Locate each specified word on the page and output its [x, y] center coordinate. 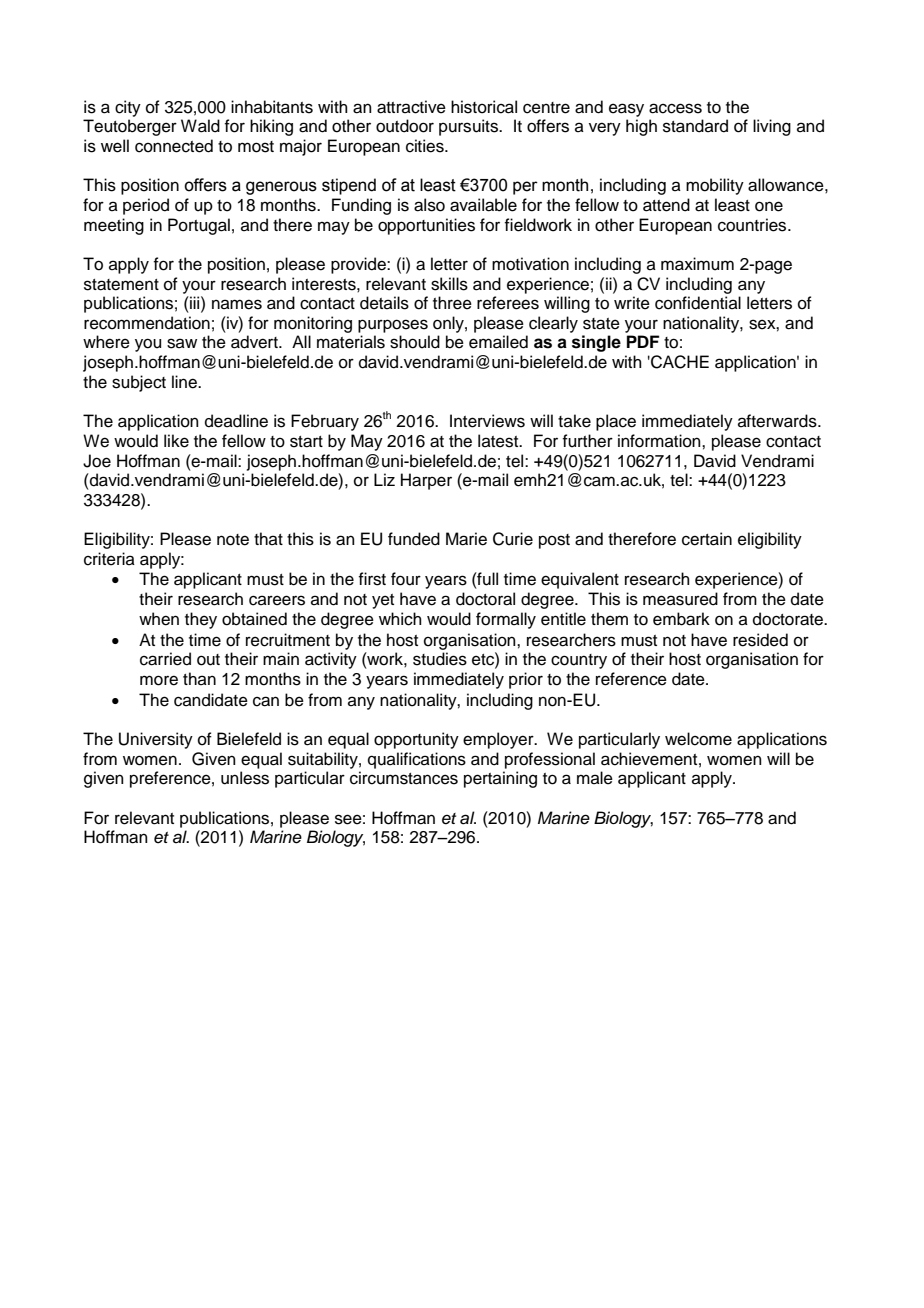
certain [707, 539]
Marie [466, 539]
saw [182, 343]
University [156, 740]
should [415, 342]
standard [695, 126]
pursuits [470, 127]
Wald [200, 126]
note [233, 540]
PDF [643, 341]
